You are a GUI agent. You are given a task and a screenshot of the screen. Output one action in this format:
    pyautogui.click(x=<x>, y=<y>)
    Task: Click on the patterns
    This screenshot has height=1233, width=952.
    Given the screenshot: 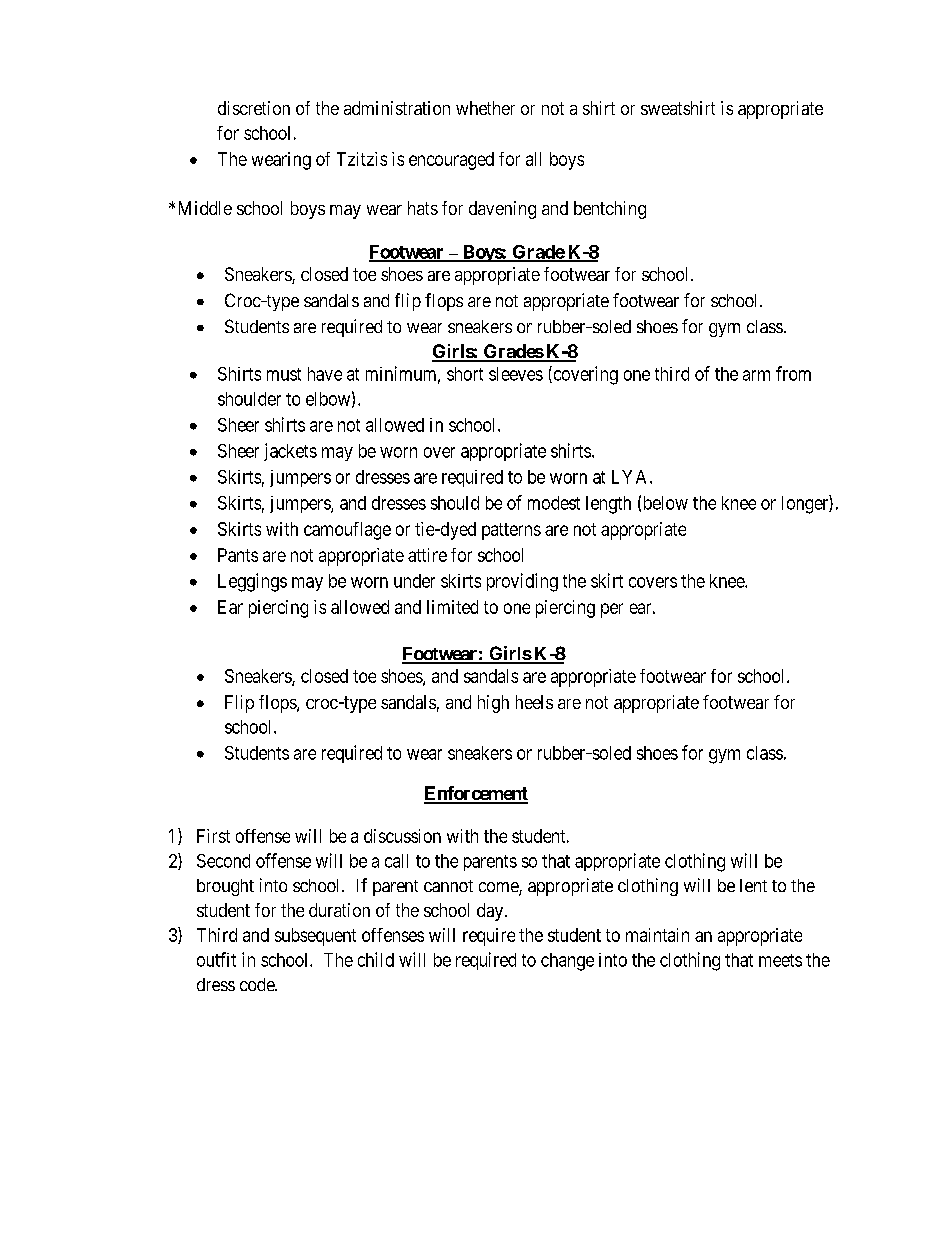 What is the action you would take?
    pyautogui.click(x=511, y=531)
